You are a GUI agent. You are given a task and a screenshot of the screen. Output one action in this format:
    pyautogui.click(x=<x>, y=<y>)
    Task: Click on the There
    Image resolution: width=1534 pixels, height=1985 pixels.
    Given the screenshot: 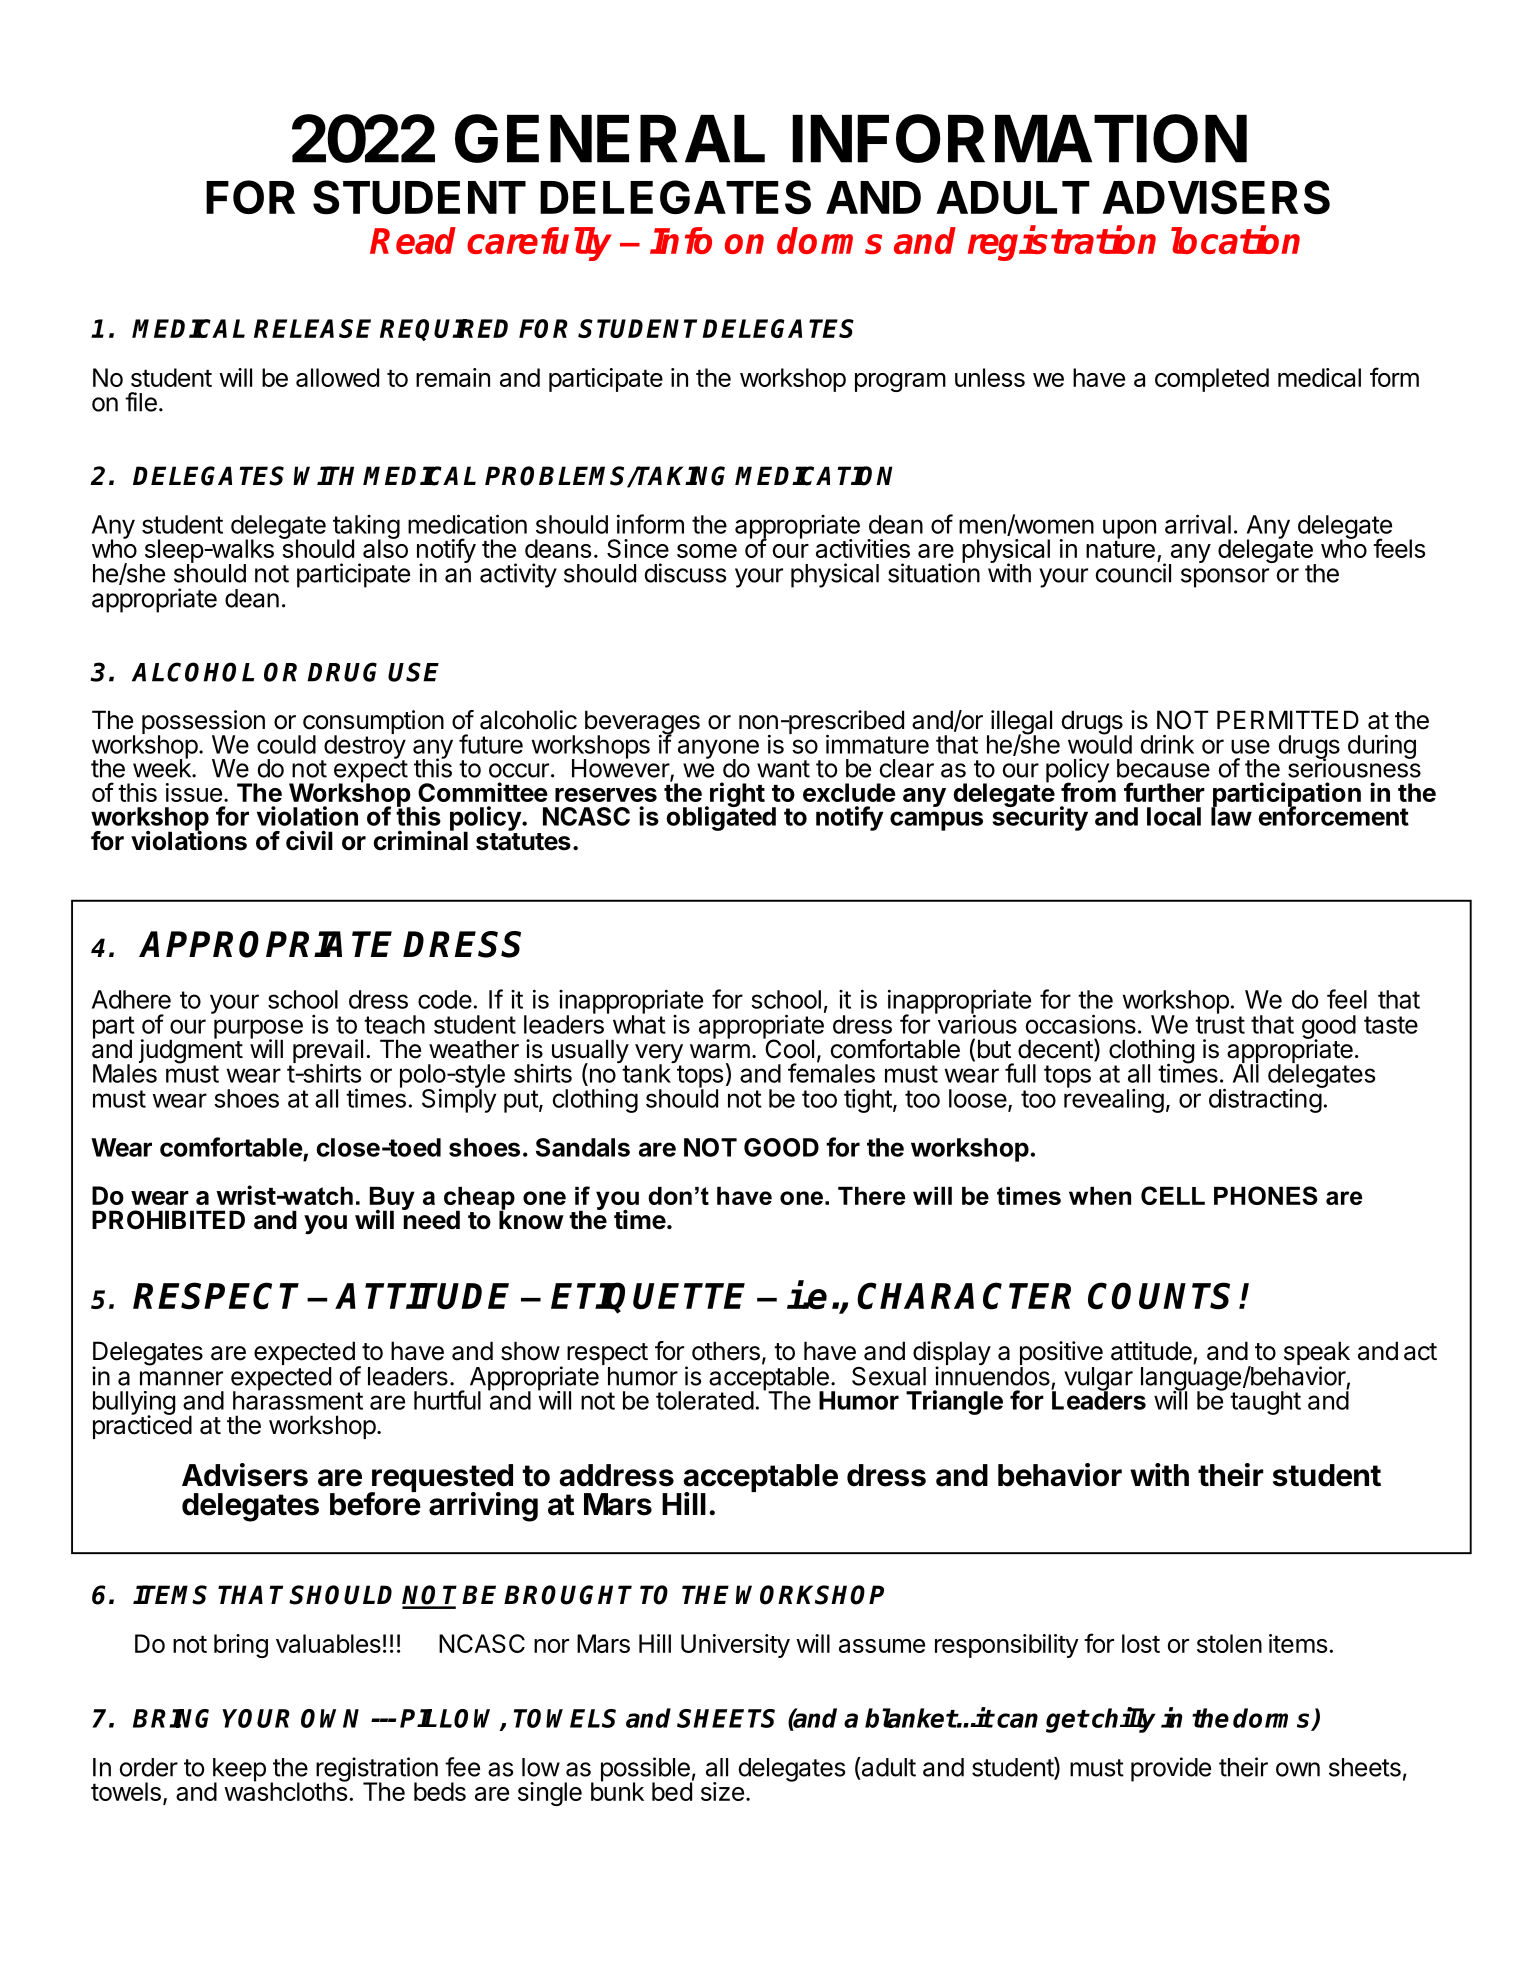 What is the action you would take?
    pyautogui.click(x=871, y=1196)
